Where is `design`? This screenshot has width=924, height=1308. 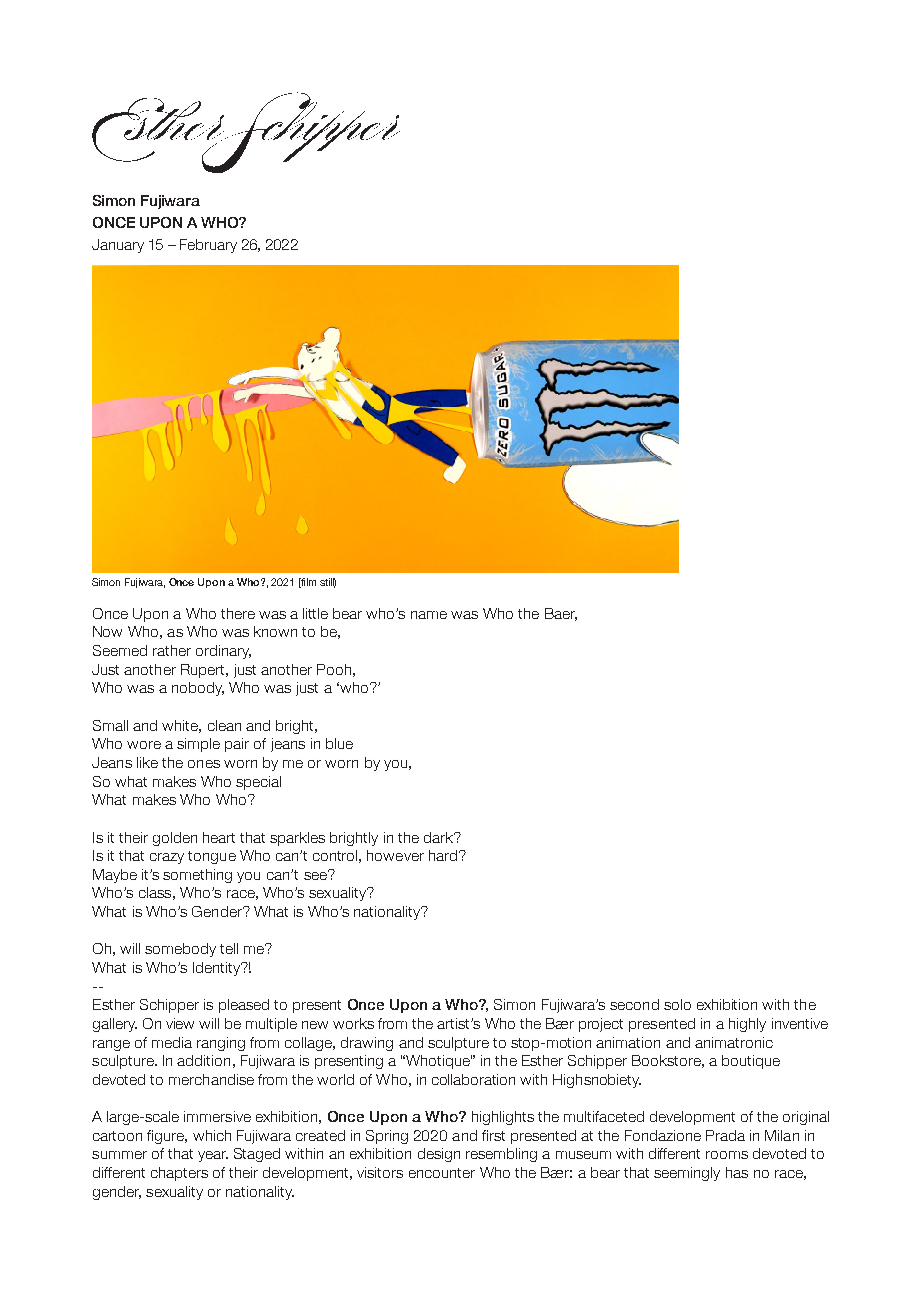
design is located at coordinates (439, 1155).
